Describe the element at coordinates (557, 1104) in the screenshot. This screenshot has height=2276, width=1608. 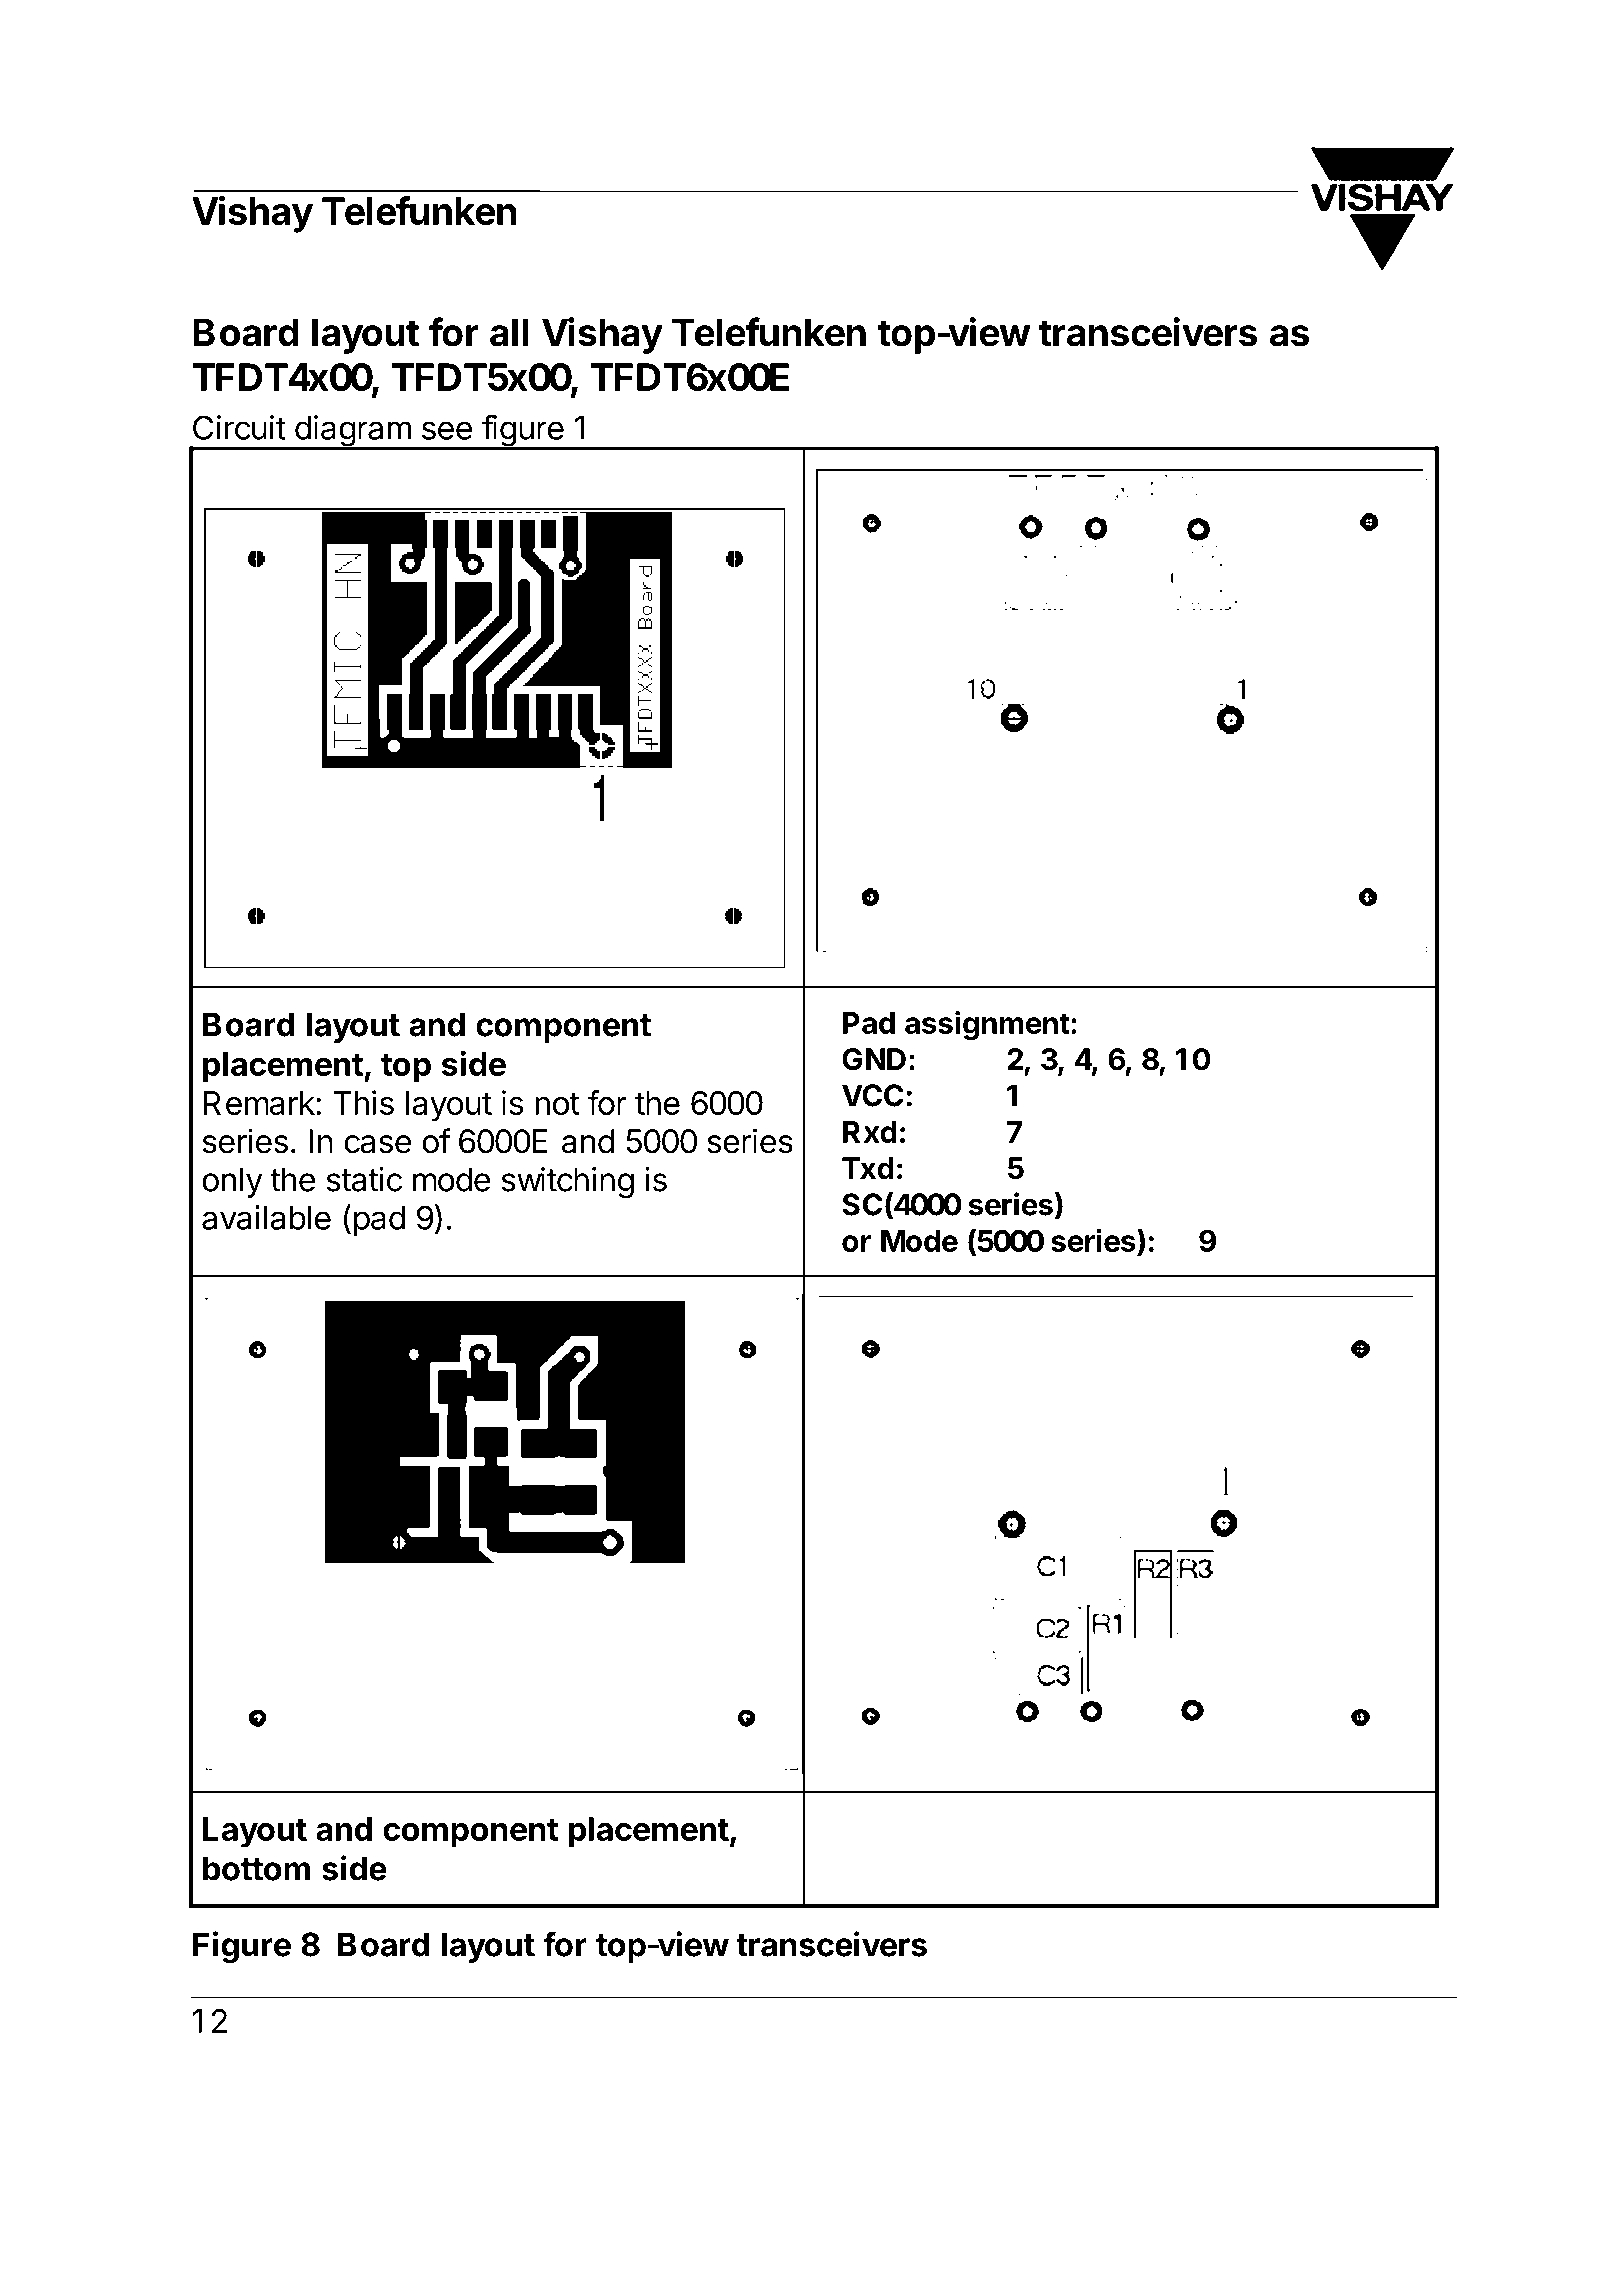
I see `not` at that location.
